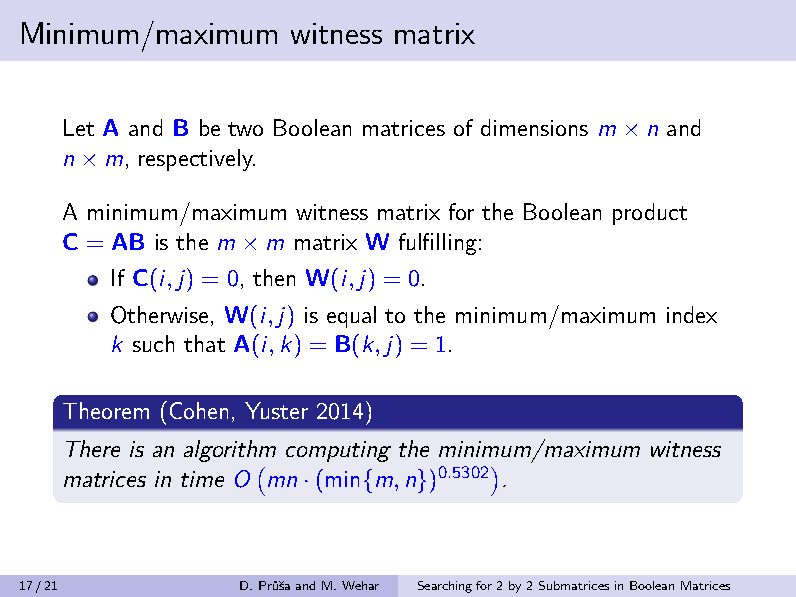  Describe the element at coordinates (153, 343) in the screenshot. I see `such` at that location.
